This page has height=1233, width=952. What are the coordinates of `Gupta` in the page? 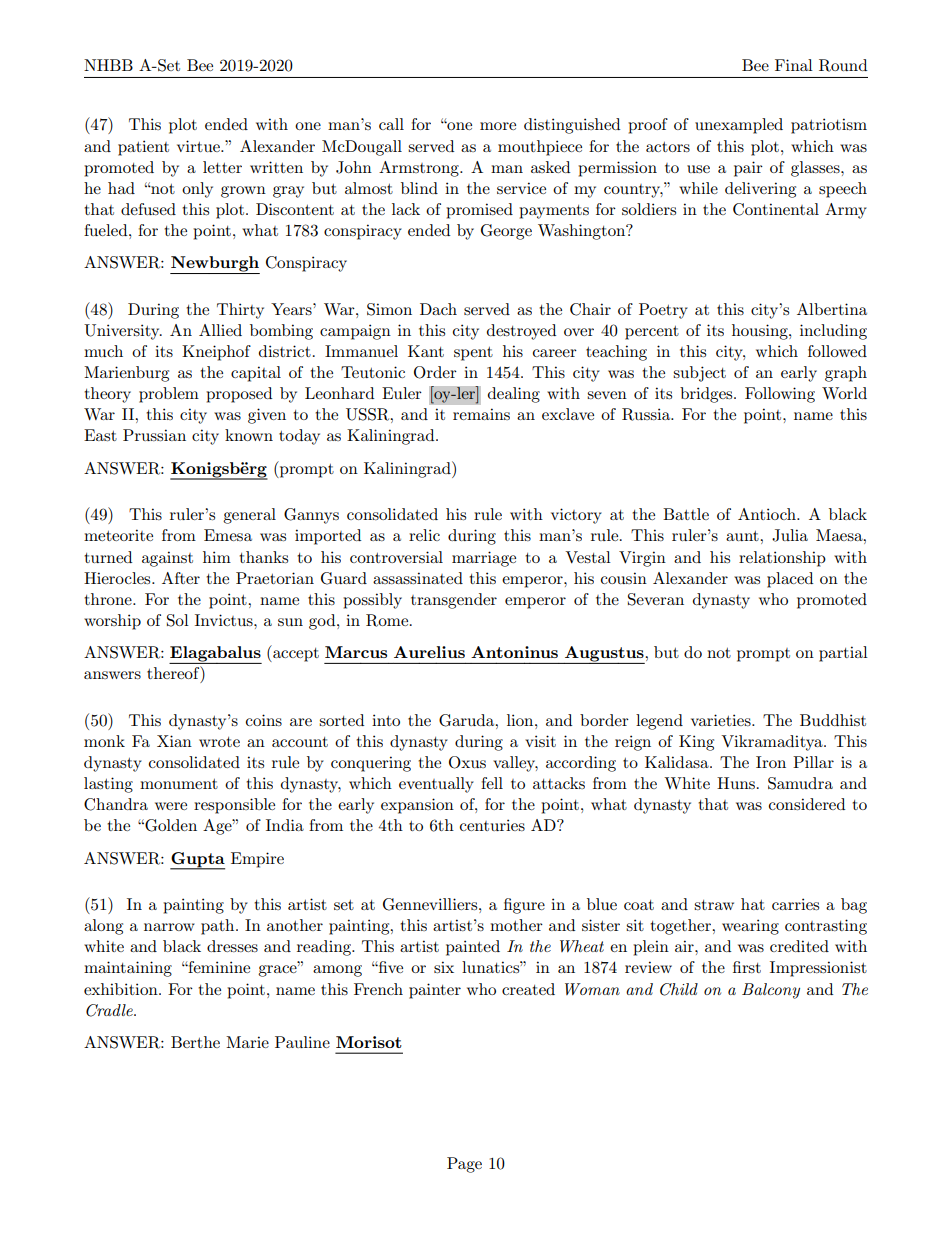 It's located at (197, 860).
